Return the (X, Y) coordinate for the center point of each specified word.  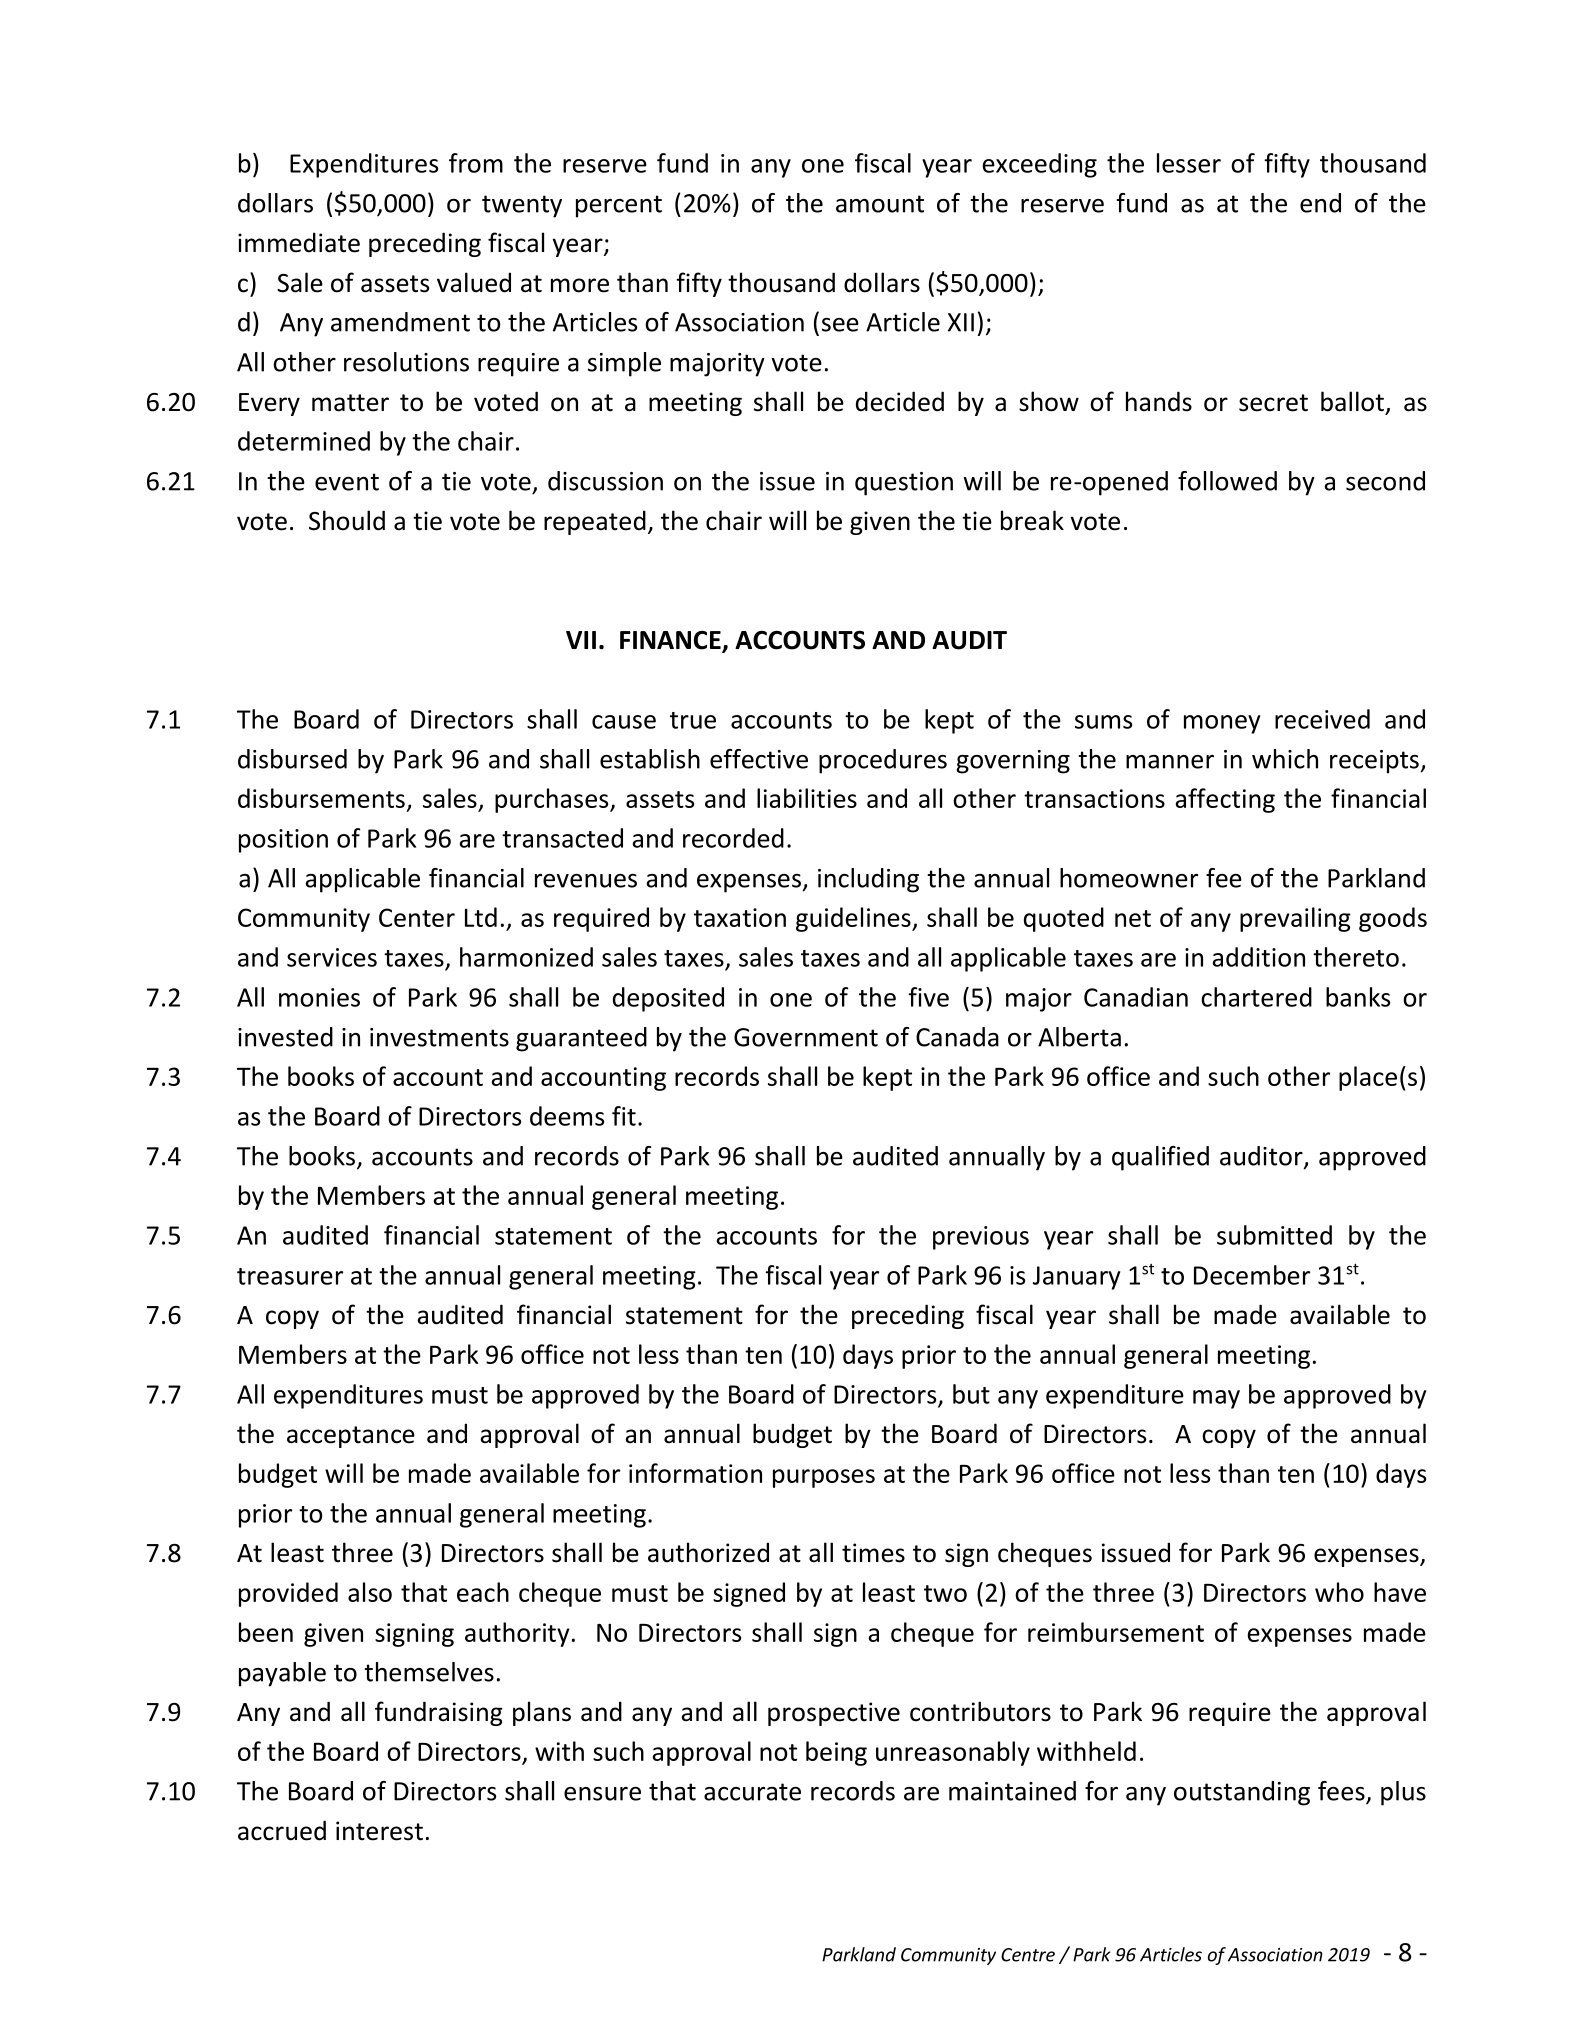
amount (880, 204)
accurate (752, 1792)
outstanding (1242, 1793)
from (476, 163)
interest (379, 1831)
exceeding (1040, 165)
